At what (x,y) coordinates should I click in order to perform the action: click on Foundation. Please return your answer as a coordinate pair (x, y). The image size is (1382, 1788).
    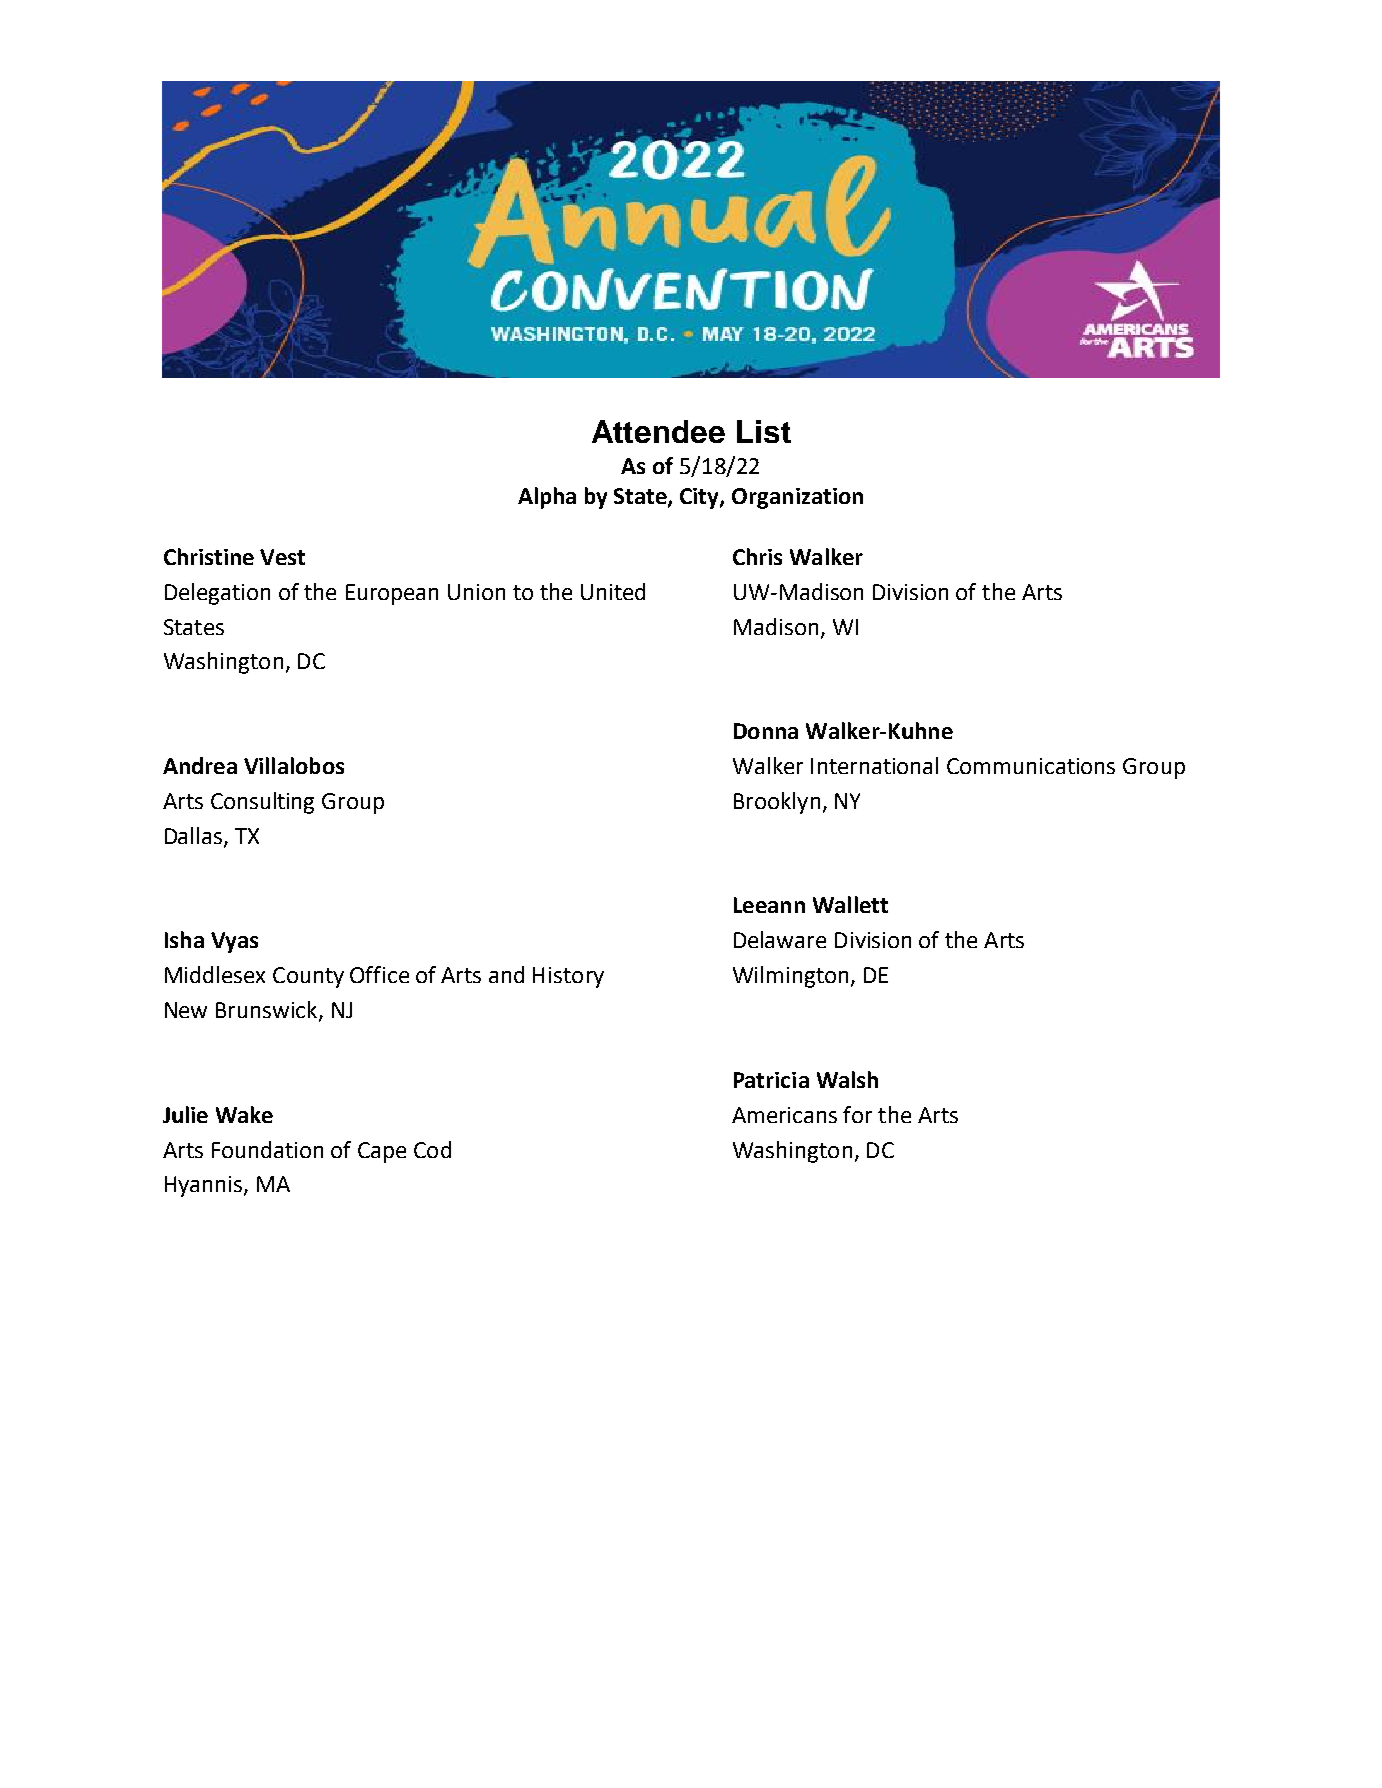
    Looking at the image, I should click on (267, 1149).
